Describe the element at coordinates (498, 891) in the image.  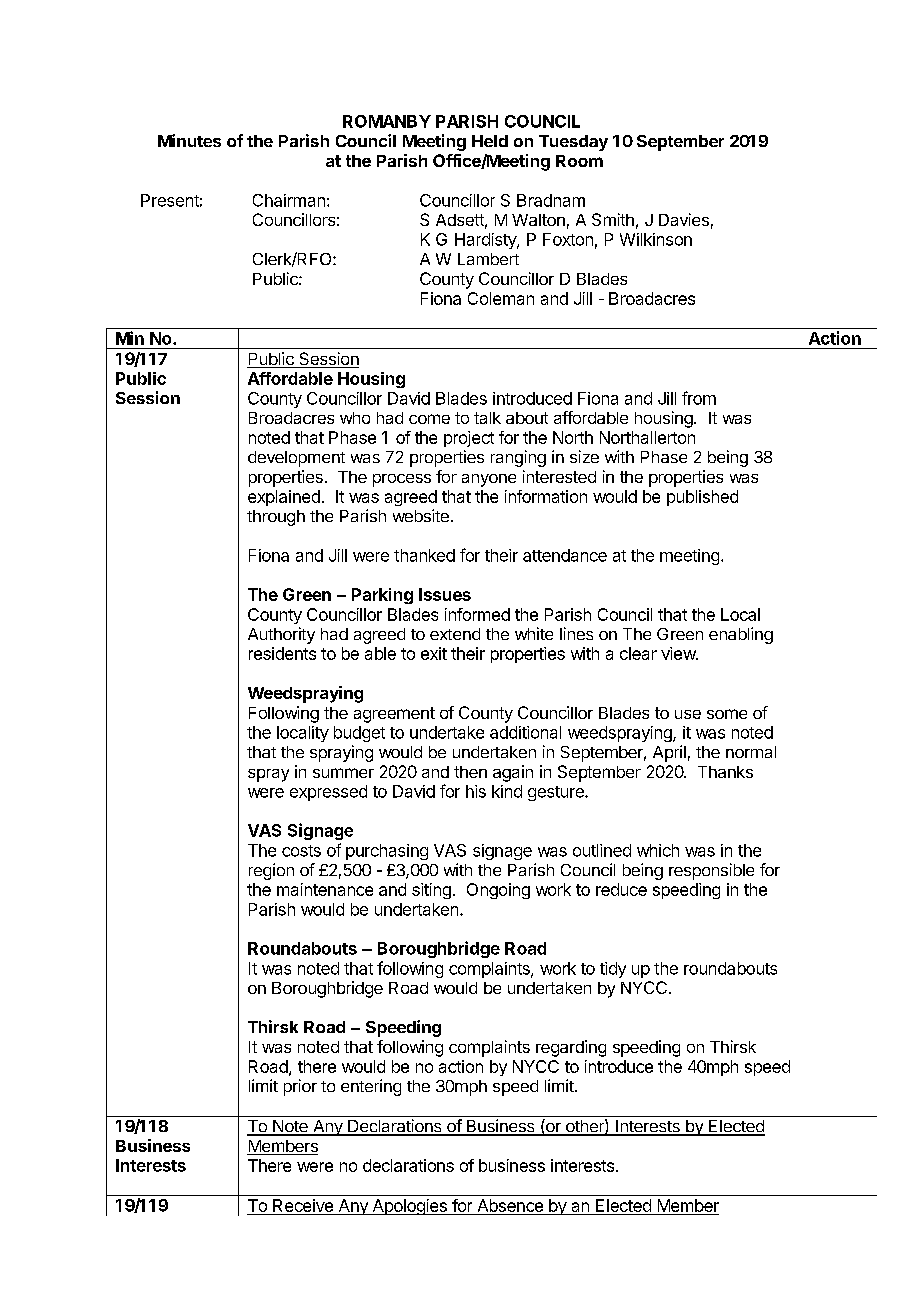
I see `Ongoing` at that location.
